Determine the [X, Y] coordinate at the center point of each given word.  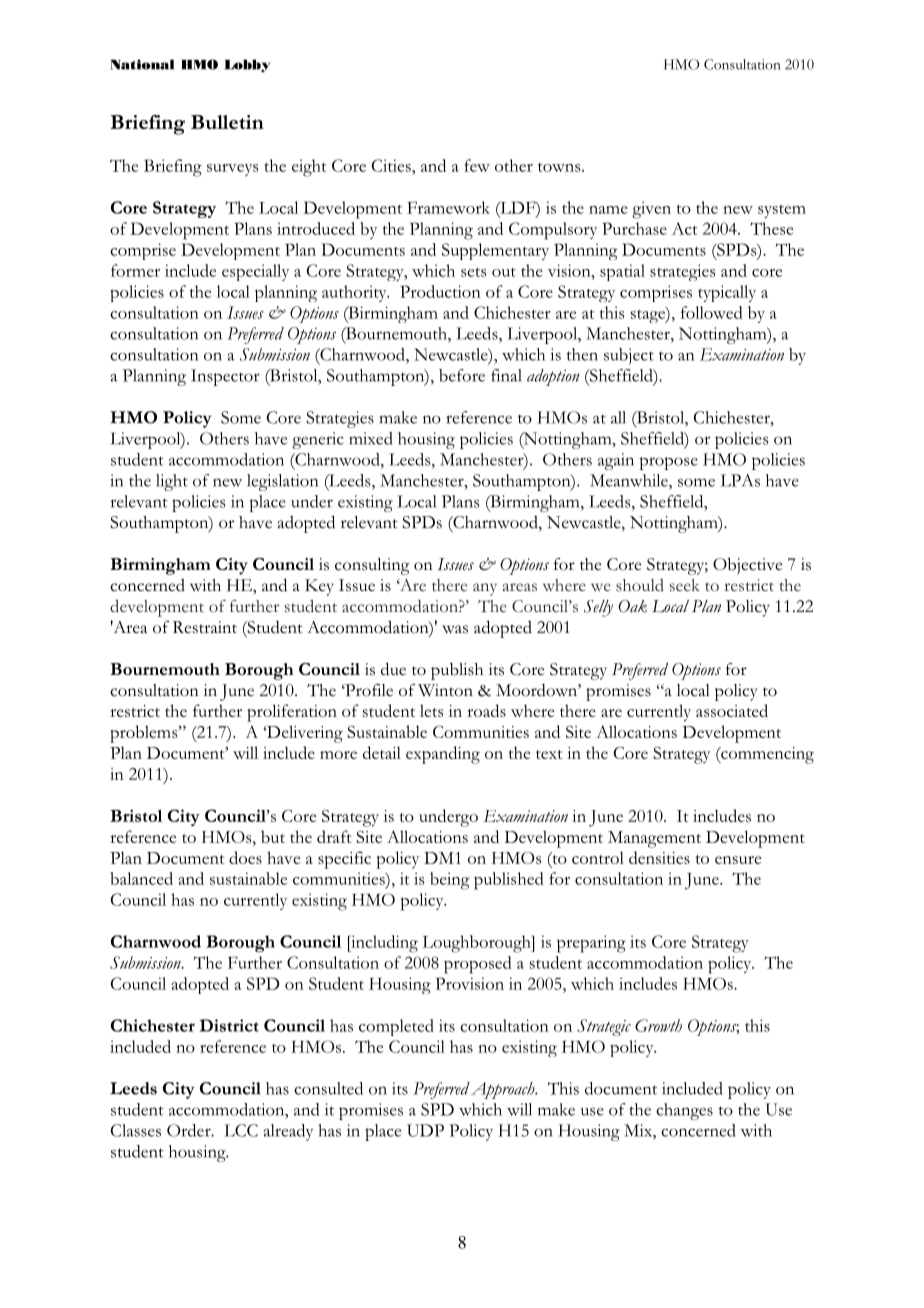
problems [145, 734]
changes [684, 1111]
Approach [504, 1090]
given [651, 210]
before [462, 375]
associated [732, 710]
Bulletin [227, 122]
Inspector [225, 377]
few [477, 165]
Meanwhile [630, 480]
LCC [241, 1130]
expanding [443, 755]
